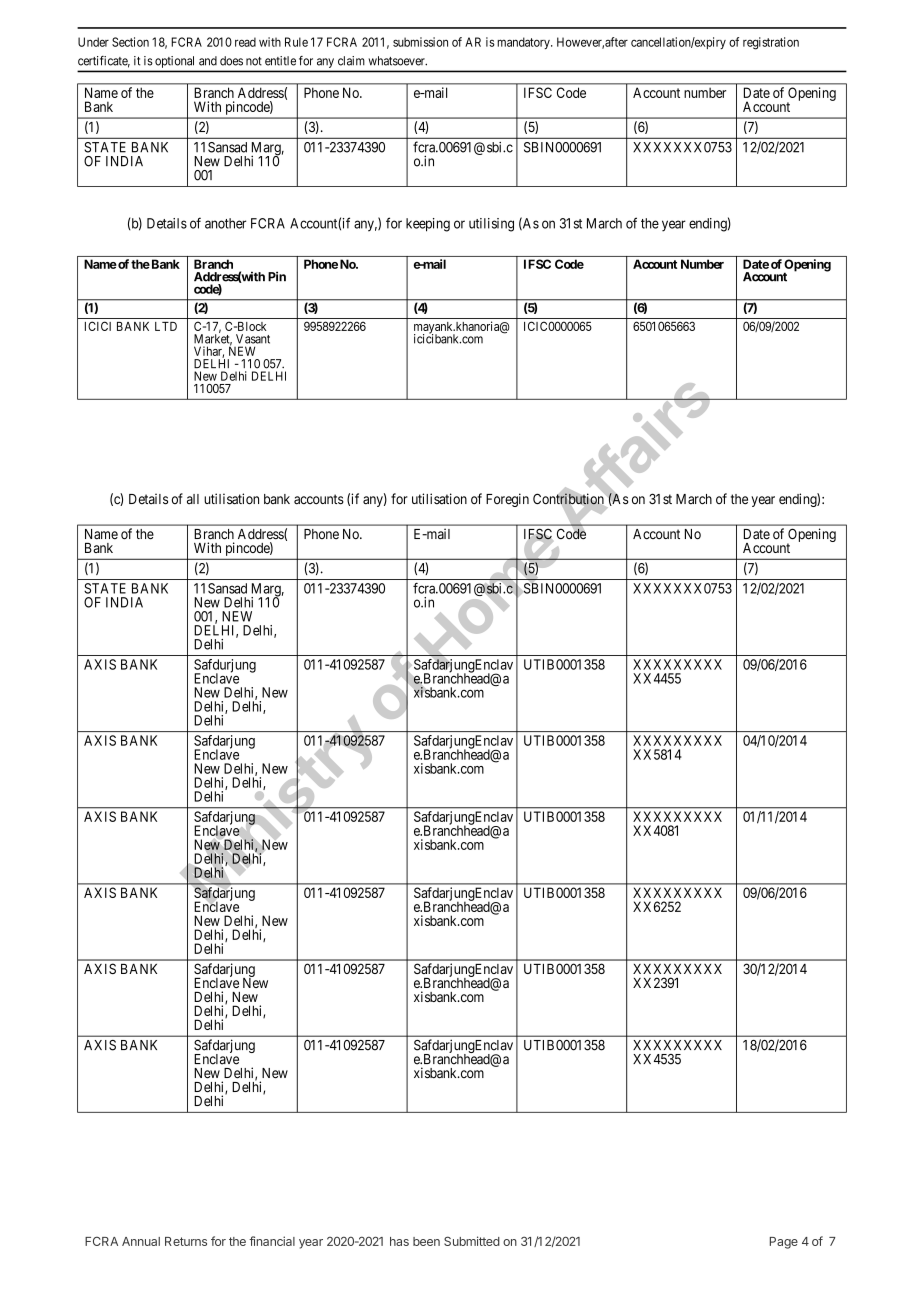  I want to click on all, so click(193, 499).
